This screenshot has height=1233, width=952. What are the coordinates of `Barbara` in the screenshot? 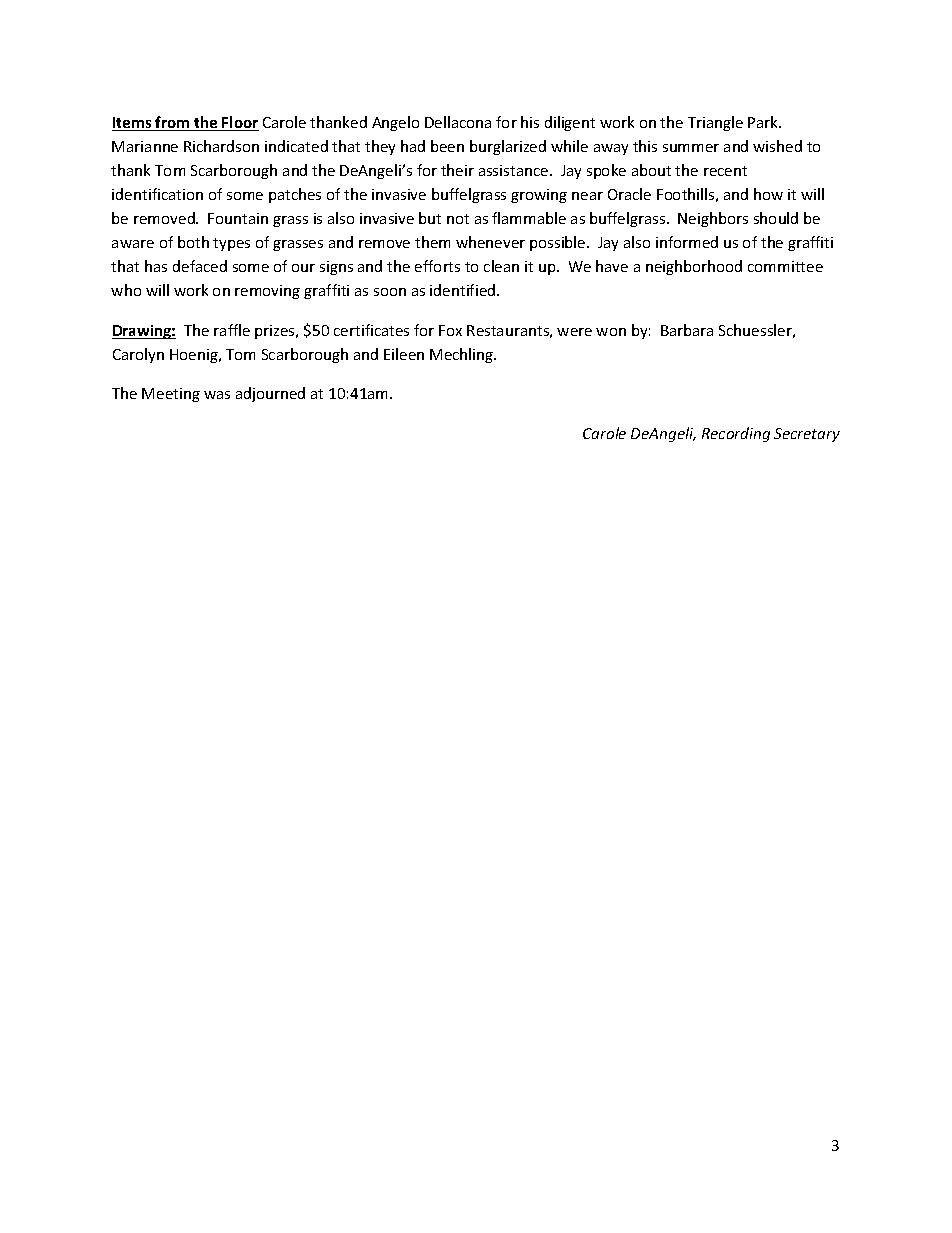 It's located at (687, 330).
